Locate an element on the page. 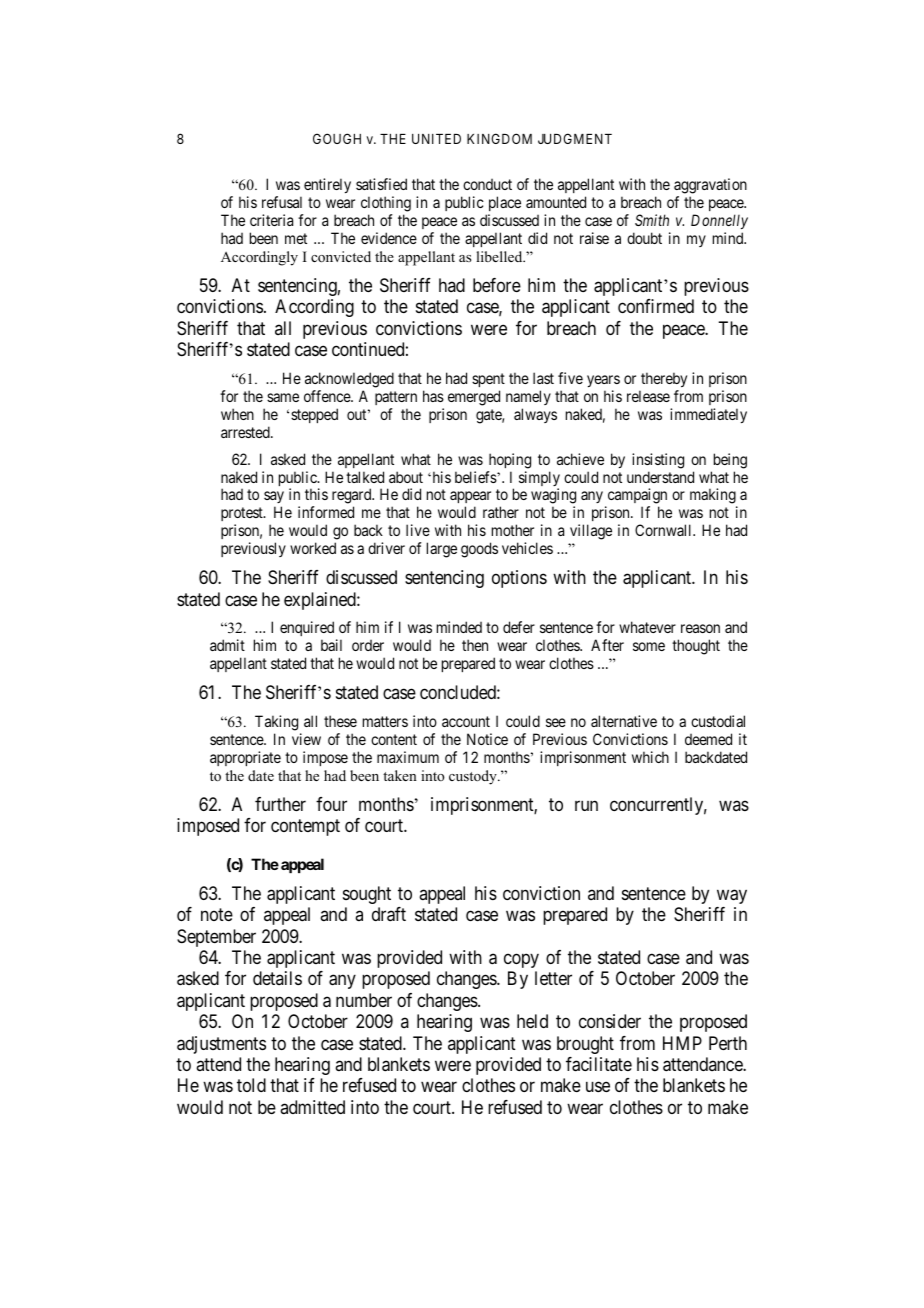 The height and width of the image is (1308, 924). Perth is located at coordinates (728, 1043).
